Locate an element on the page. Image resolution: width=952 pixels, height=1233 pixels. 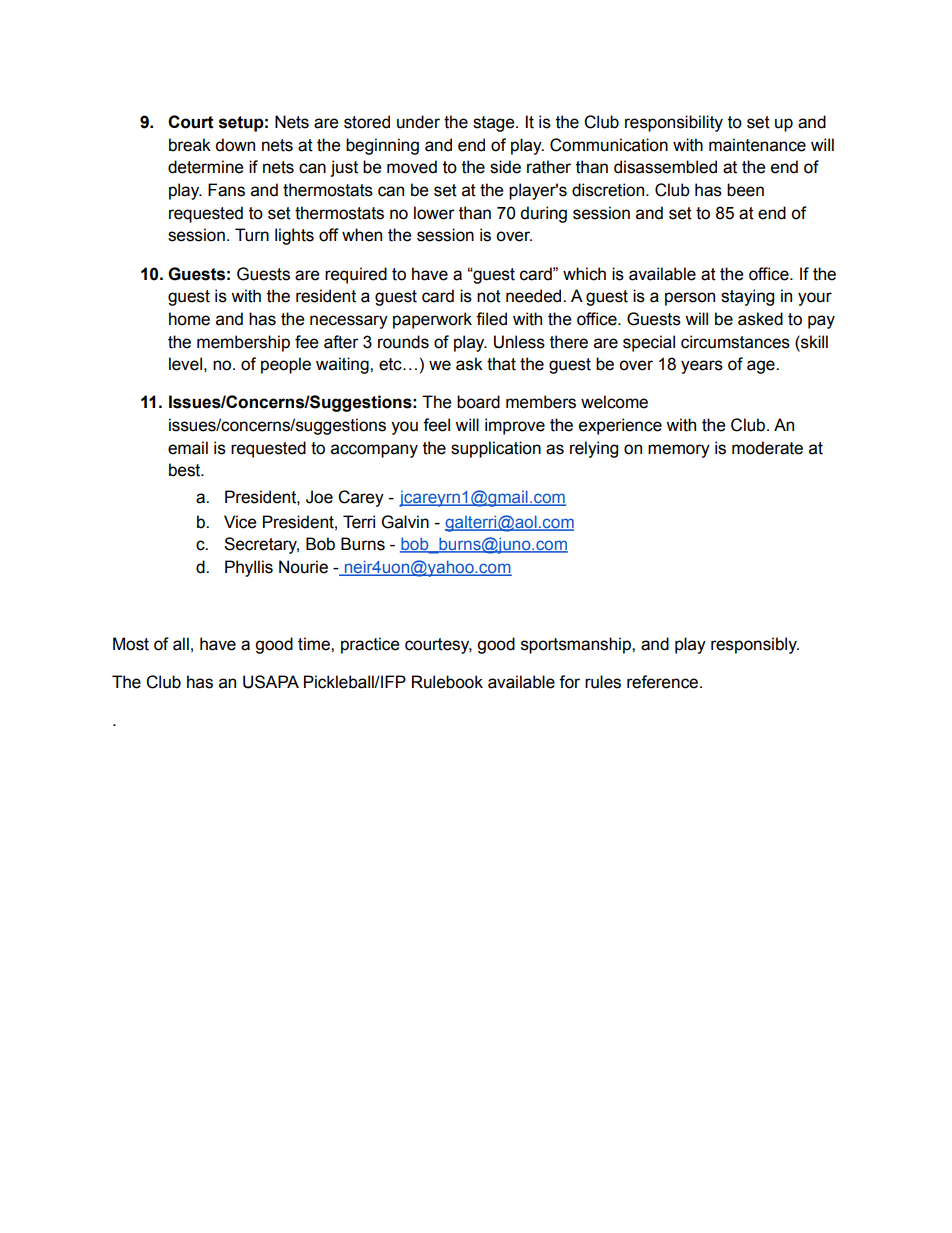
stage is located at coordinates (495, 124).
